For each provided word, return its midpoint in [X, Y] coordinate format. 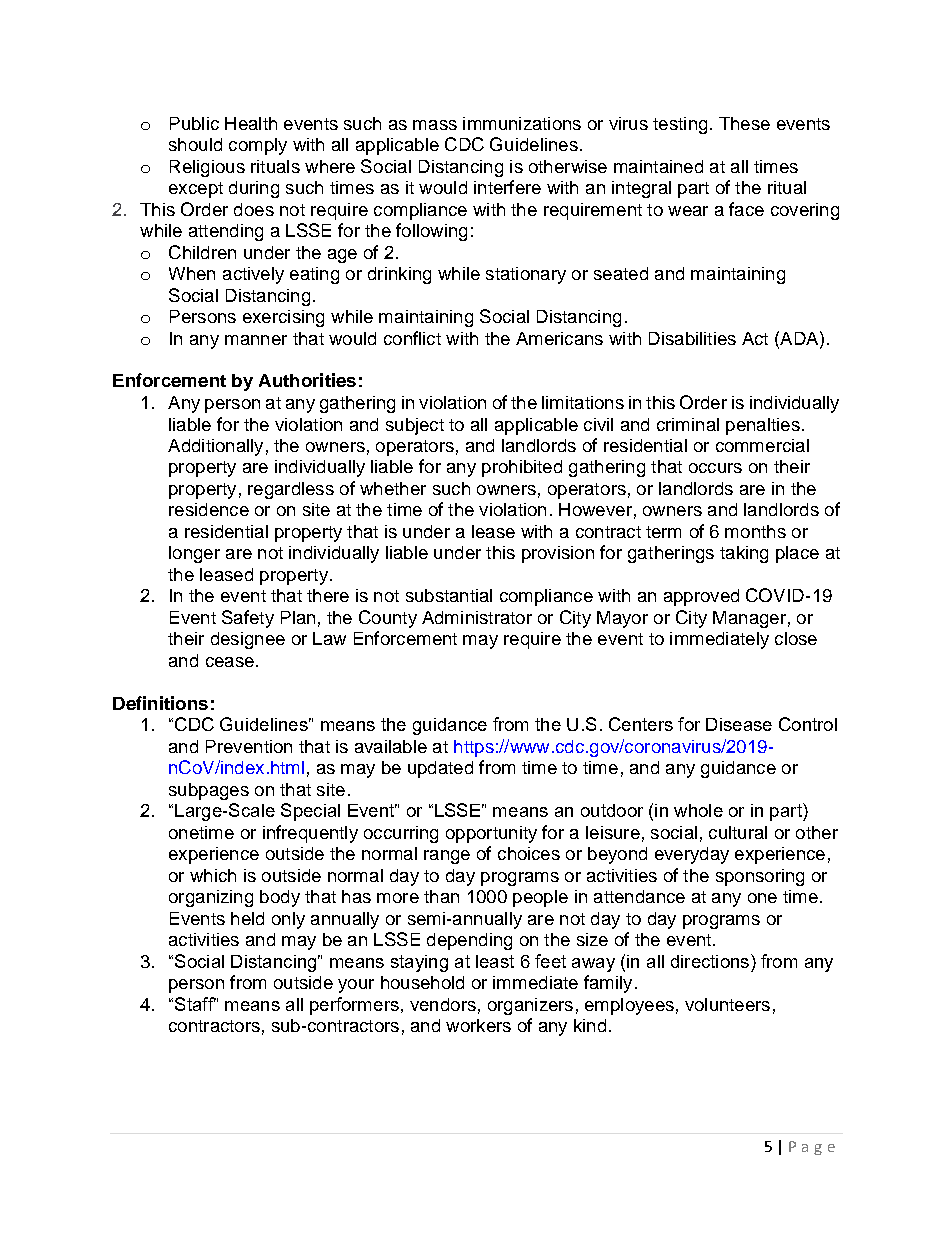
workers [478, 1025]
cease [230, 662]
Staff [195, 1004]
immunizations [522, 123]
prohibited [522, 468]
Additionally [215, 447]
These [744, 123]
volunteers [727, 1004]
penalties [763, 426]
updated [440, 769]
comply [258, 146]
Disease [739, 724]
